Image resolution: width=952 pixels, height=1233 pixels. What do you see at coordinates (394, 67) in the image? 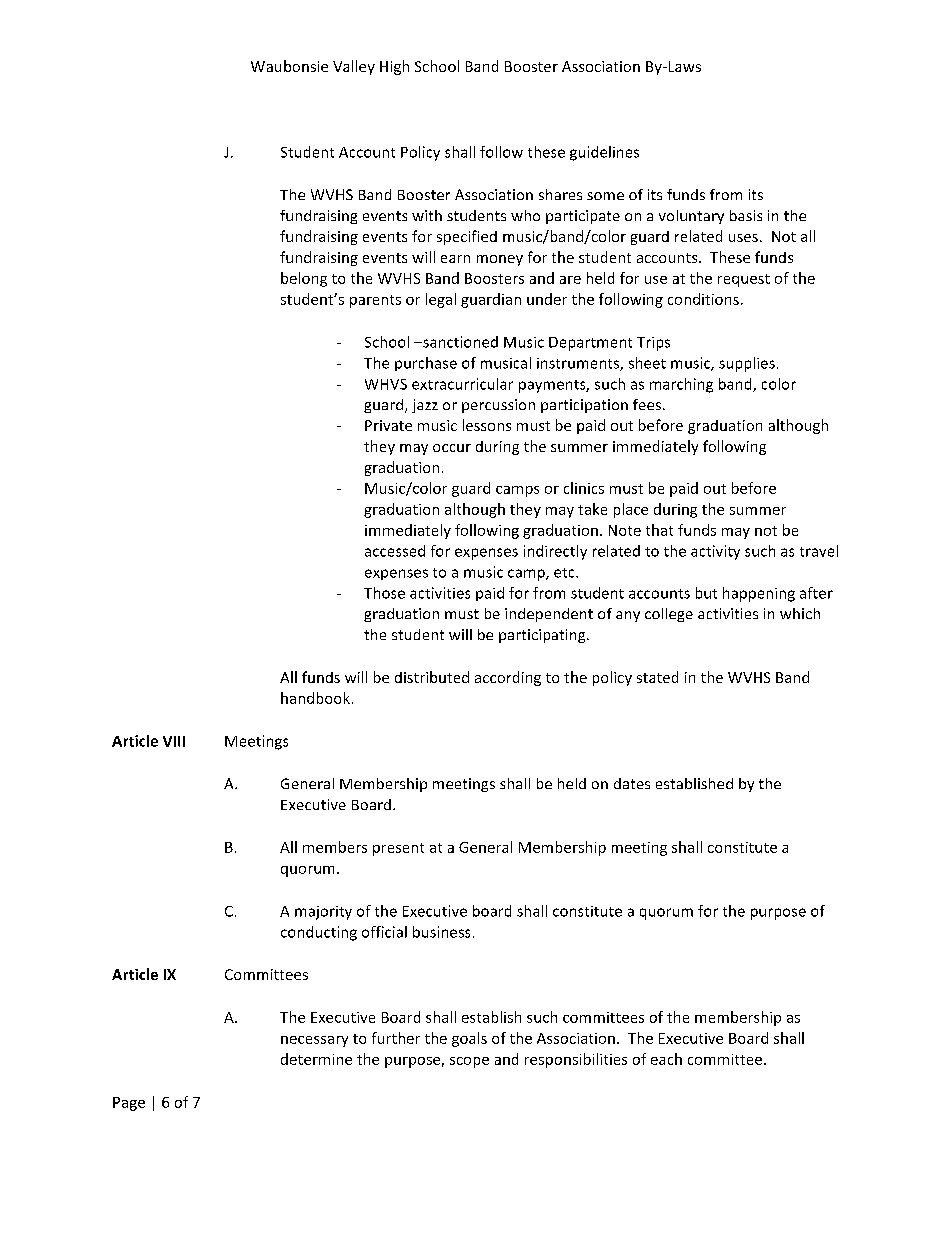
I see `High` at bounding box center [394, 67].
